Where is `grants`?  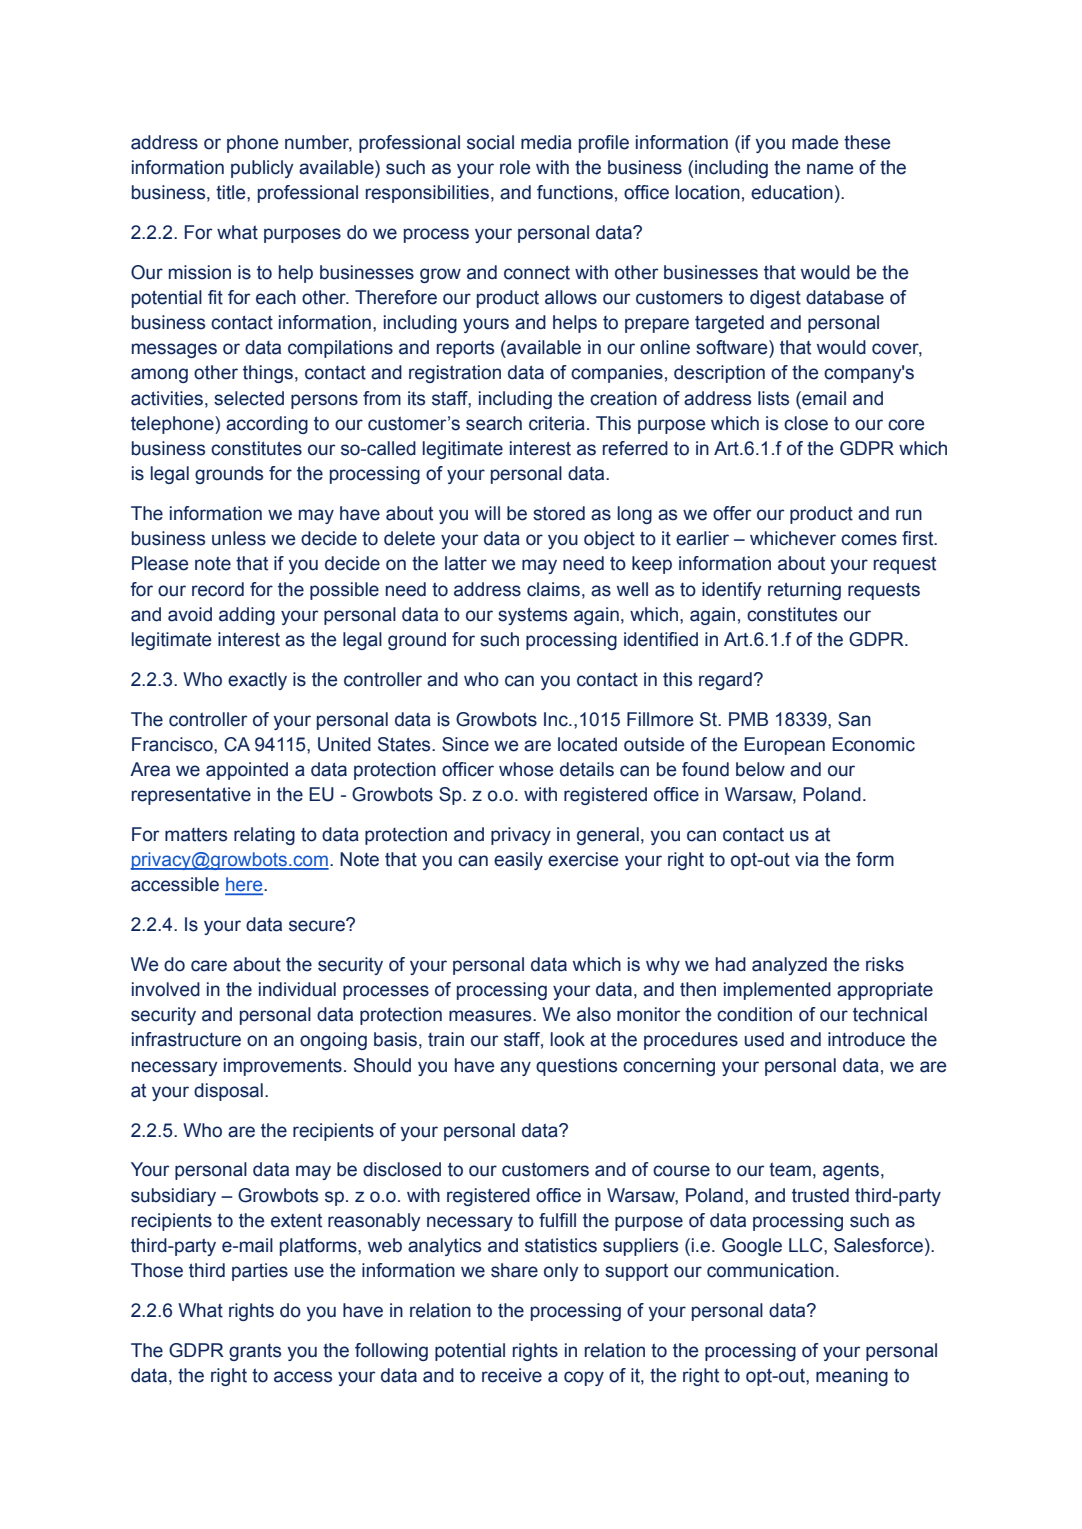
grants is located at coordinates (255, 1352).
